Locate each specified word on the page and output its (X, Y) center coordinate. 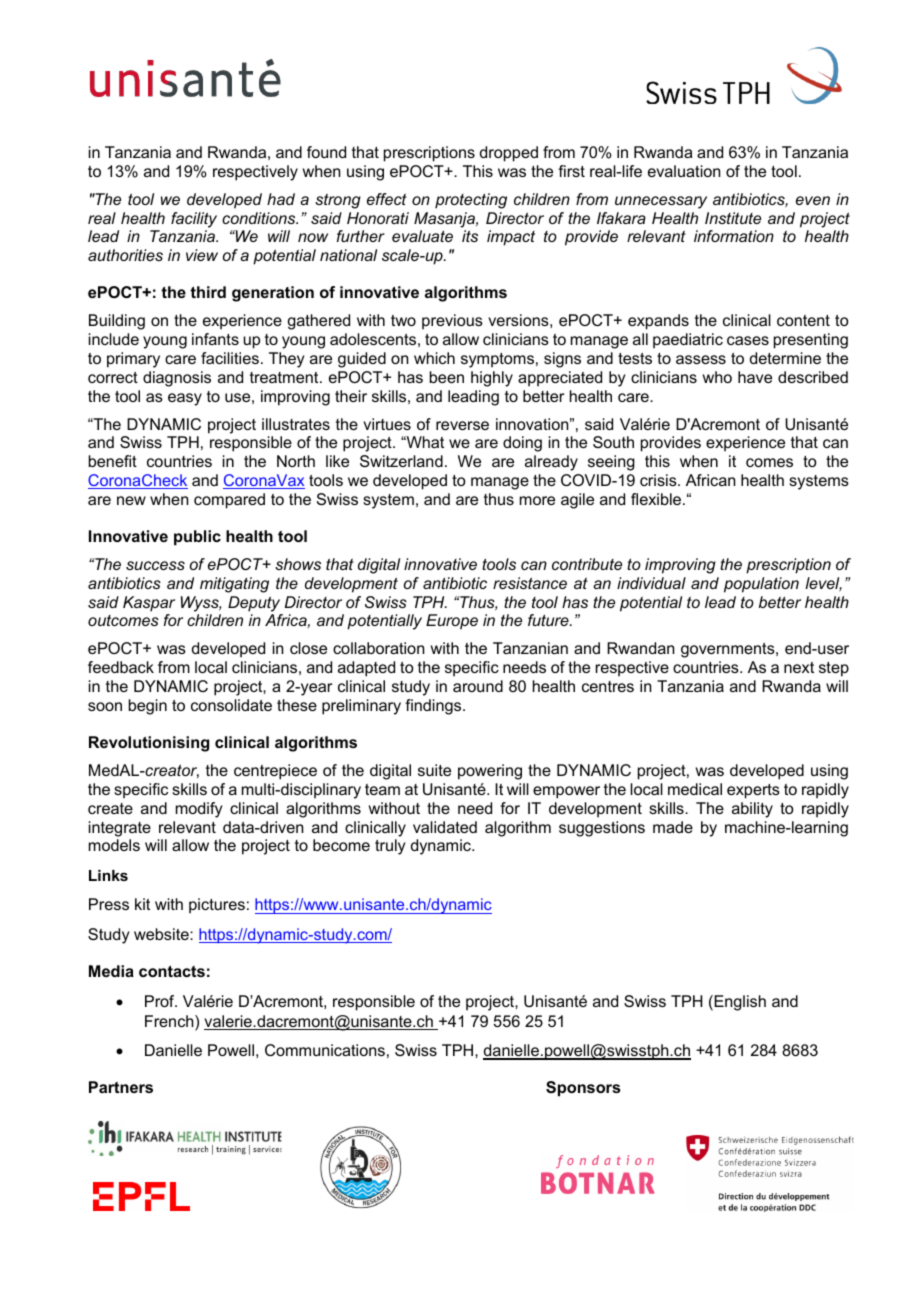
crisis (659, 480)
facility (194, 220)
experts (753, 791)
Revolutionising (149, 744)
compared (229, 501)
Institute (733, 218)
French (170, 1022)
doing (522, 444)
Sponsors (583, 1089)
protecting (471, 201)
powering (490, 772)
